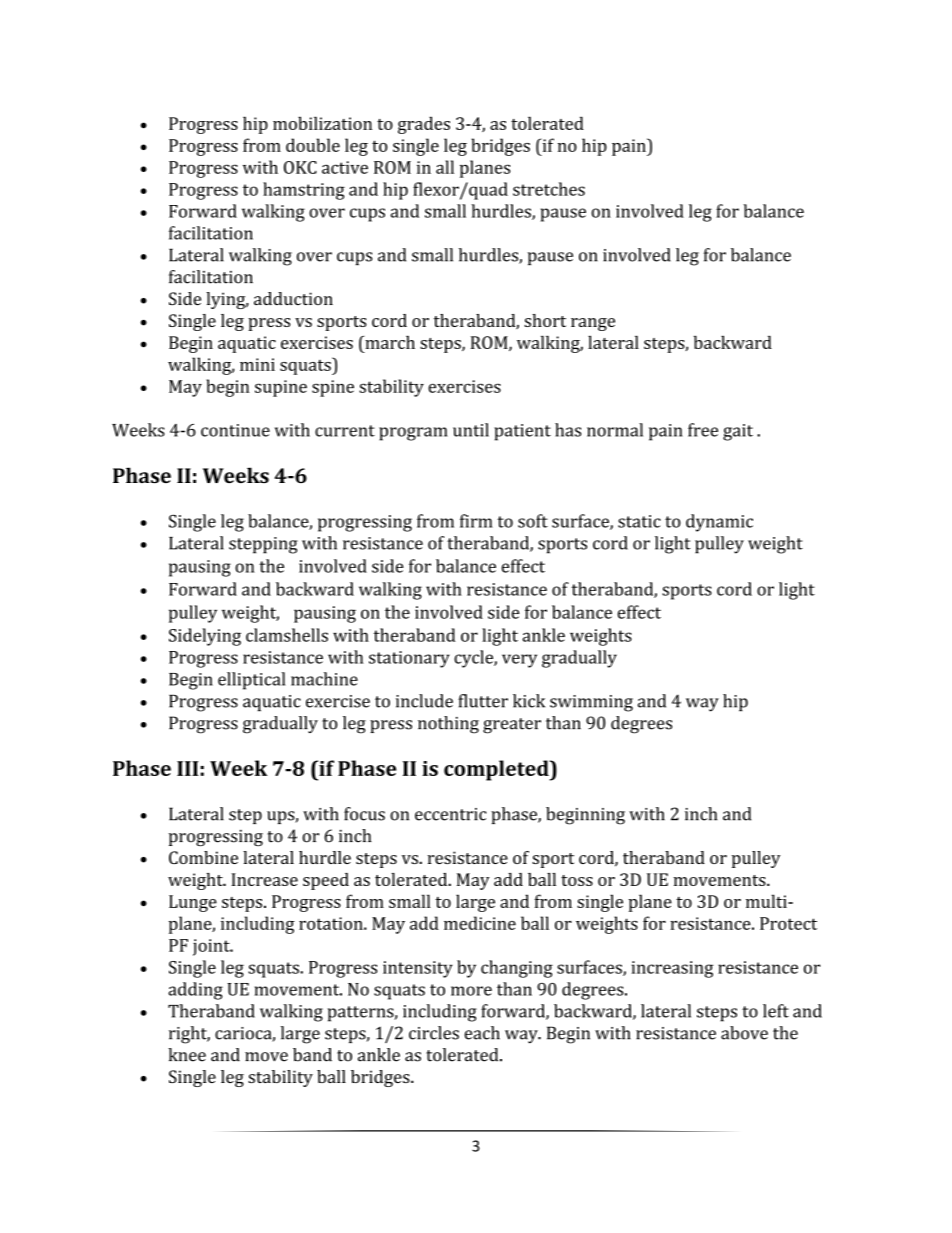 This screenshot has width=952, height=1233. What do you see at coordinates (203, 857) in the screenshot?
I see `Combine` at bounding box center [203, 857].
